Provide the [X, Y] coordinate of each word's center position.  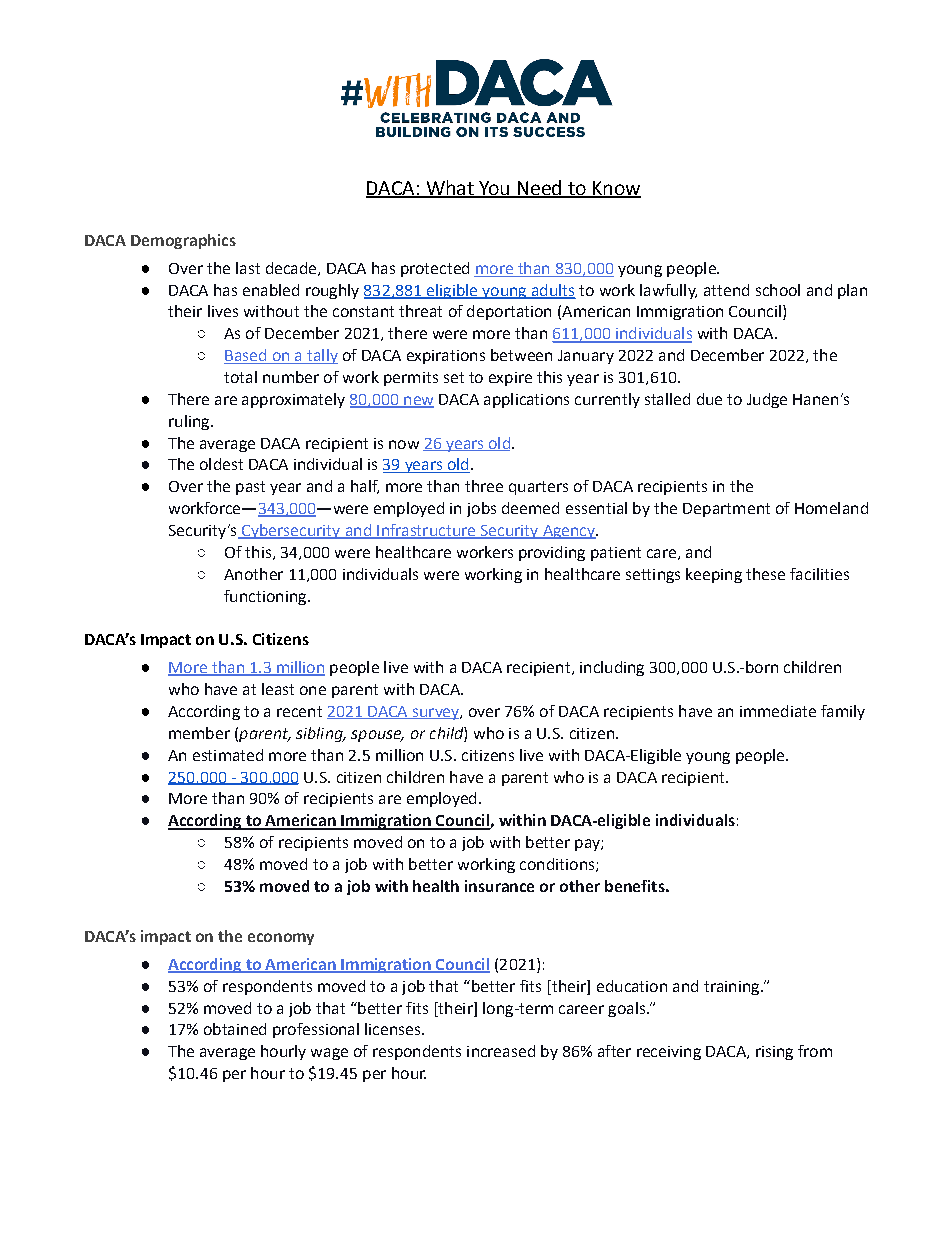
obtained [235, 1029]
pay [588, 845]
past [250, 488]
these [765, 574]
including [612, 668]
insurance [499, 886]
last [248, 268]
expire [510, 379]
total [240, 377]
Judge [767, 400]
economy [281, 939]
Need [539, 188]
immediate [778, 711]
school [778, 290]
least [278, 689]
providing [552, 553]
